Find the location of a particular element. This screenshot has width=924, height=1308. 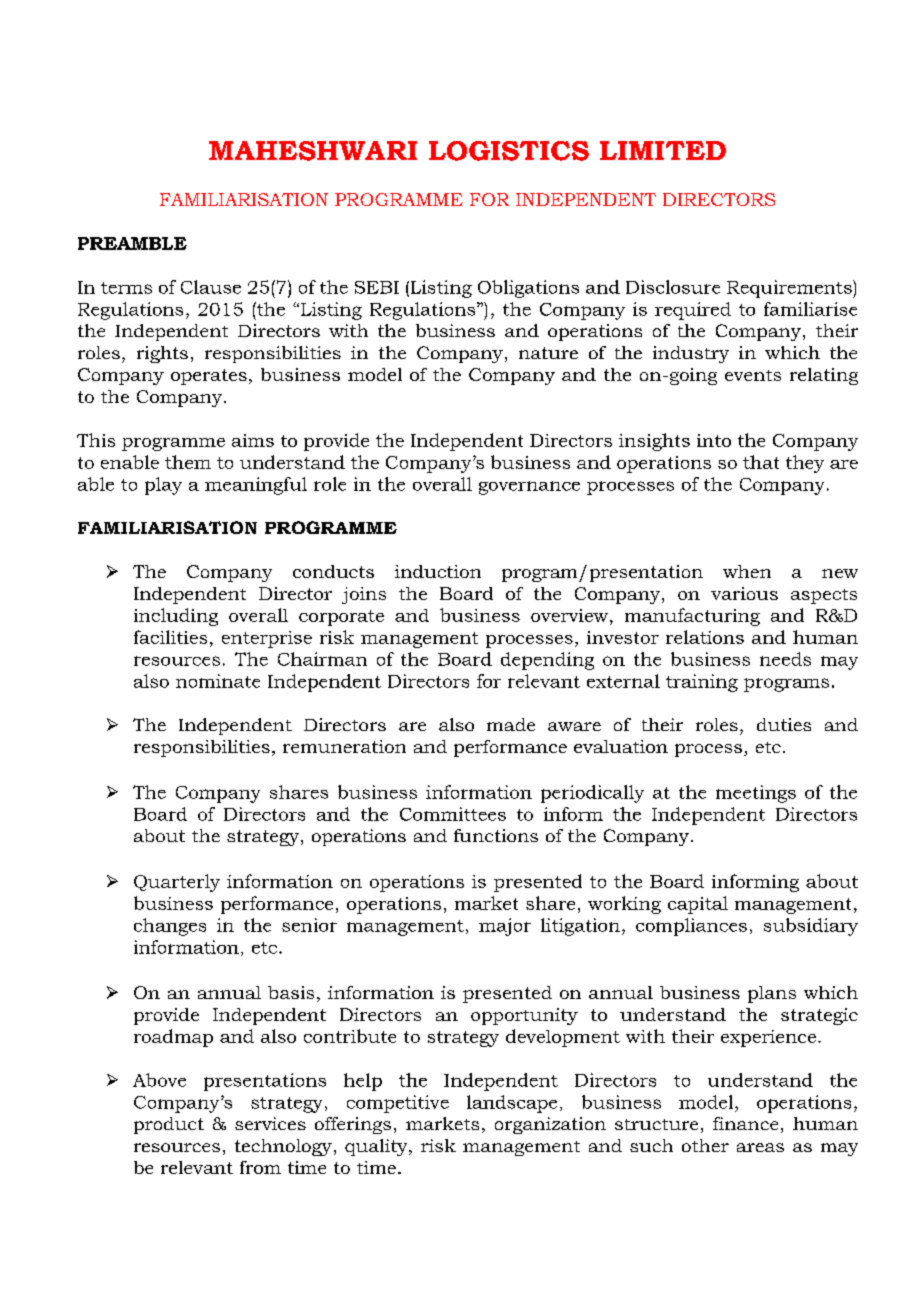

PREAMBLE is located at coordinates (132, 243).
